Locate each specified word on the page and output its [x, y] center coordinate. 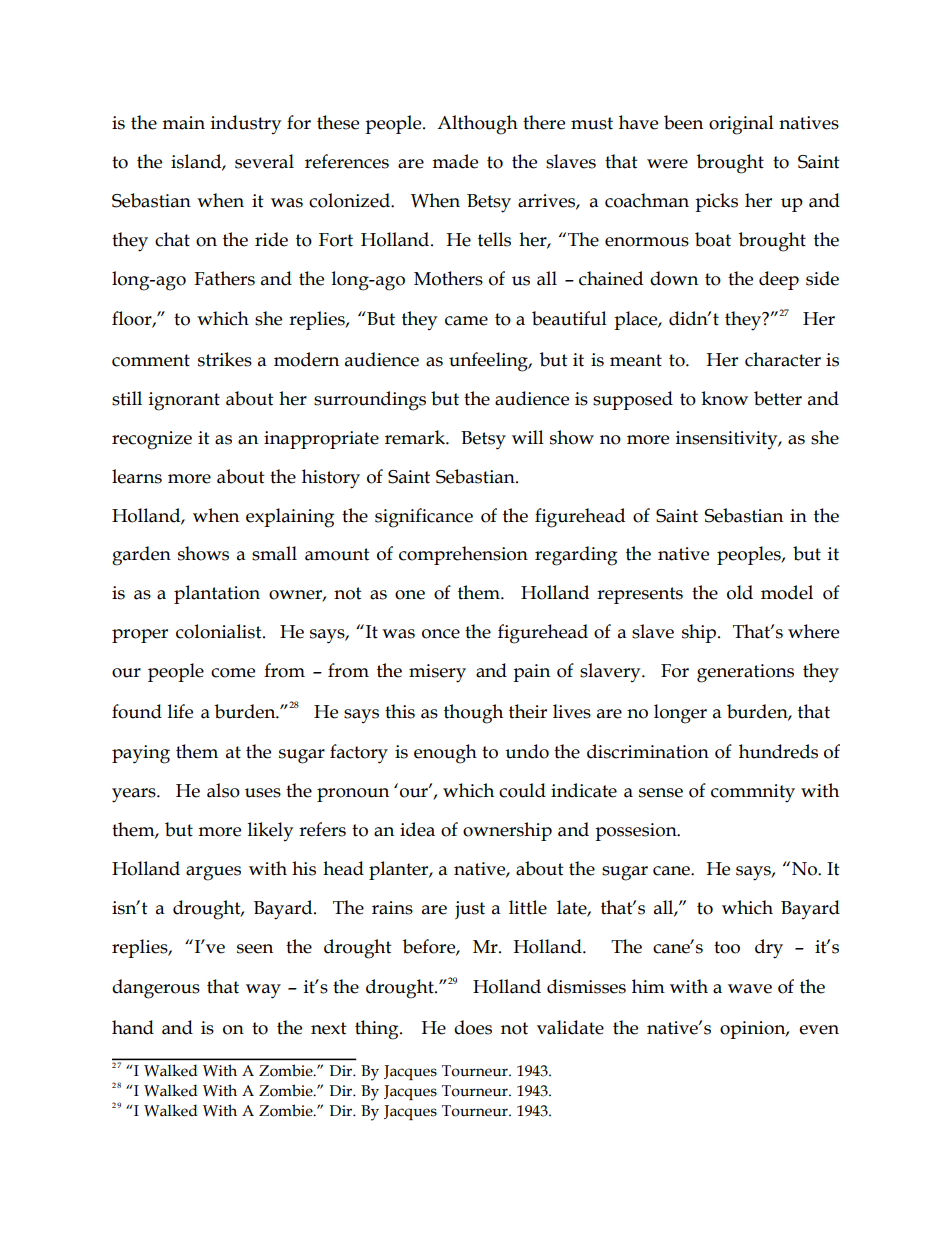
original [741, 125]
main [183, 123]
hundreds [778, 751]
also [223, 790]
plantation [217, 594]
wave [750, 989]
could [522, 790]
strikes [225, 359]
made [455, 161]
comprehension [463, 555]
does [473, 1027]
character [783, 359]
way [263, 991]
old [740, 592]
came [466, 321]
